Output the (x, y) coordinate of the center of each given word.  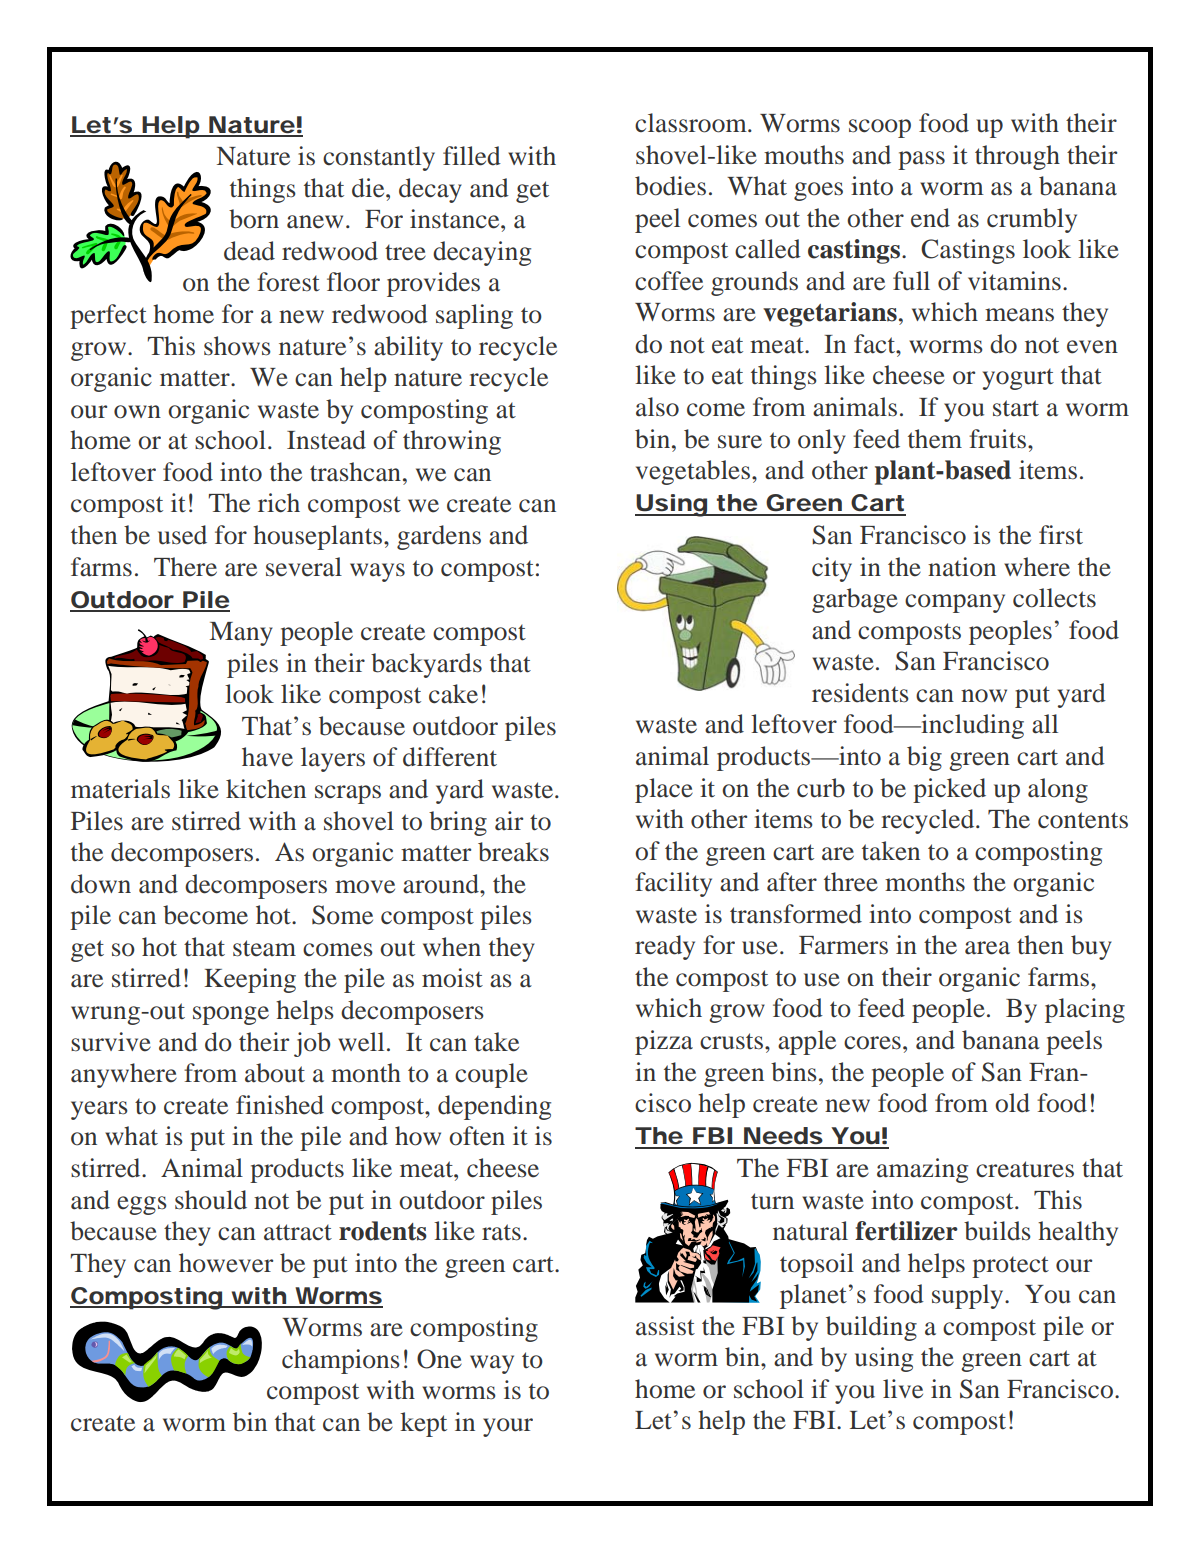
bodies (670, 186)
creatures (1025, 1169)
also (657, 407)
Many (241, 634)
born (254, 219)
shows (237, 346)
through (1017, 157)
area (987, 948)
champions (341, 1361)
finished (280, 1105)
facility (673, 884)
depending (494, 1107)
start (1016, 408)
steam (264, 948)
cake (453, 694)
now (984, 696)
